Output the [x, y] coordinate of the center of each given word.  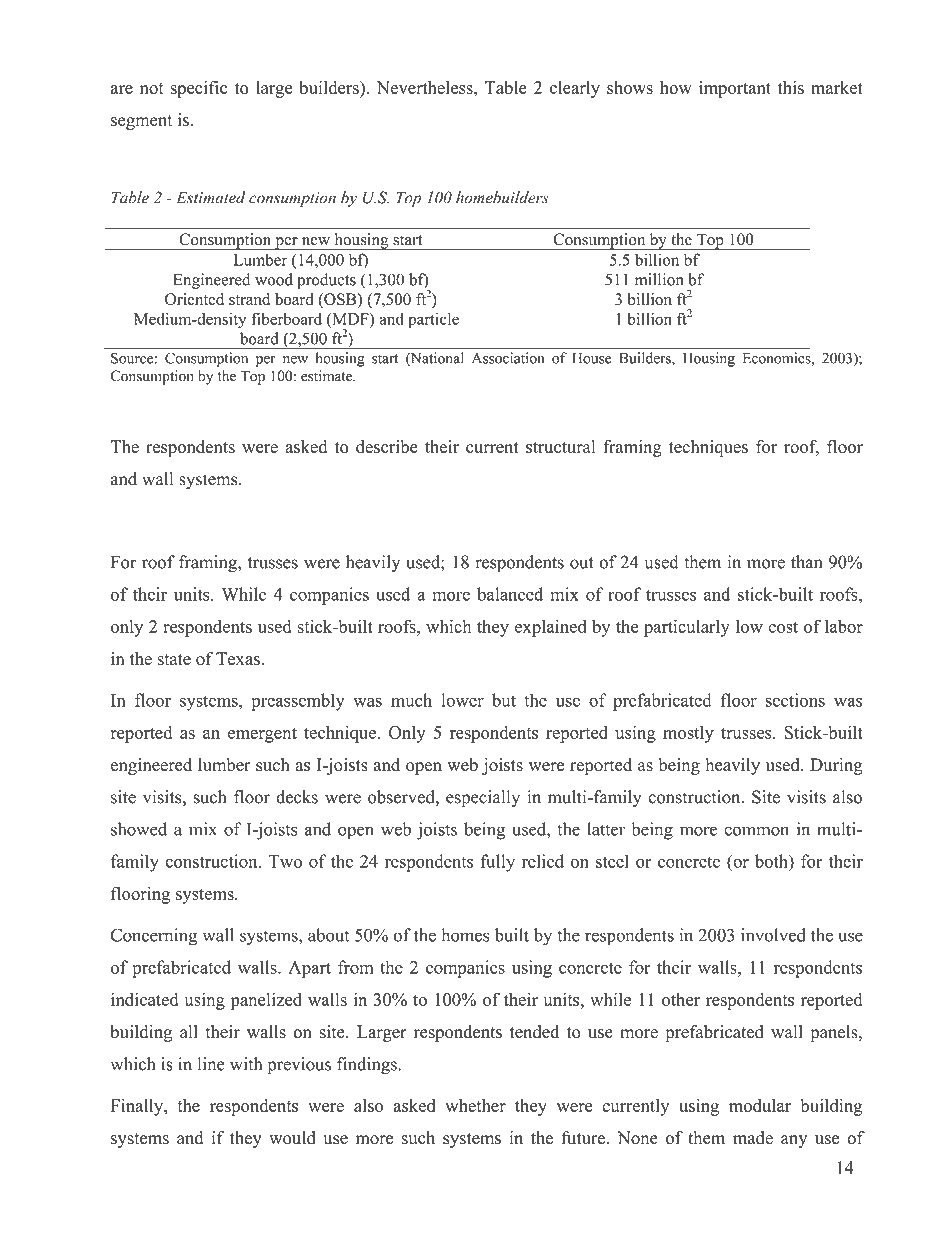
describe [387, 446]
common [756, 831]
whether [475, 1105]
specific [198, 89]
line [211, 1064]
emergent [262, 735]
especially [483, 799]
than [807, 562]
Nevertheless [426, 87]
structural [560, 446]
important [735, 89]
